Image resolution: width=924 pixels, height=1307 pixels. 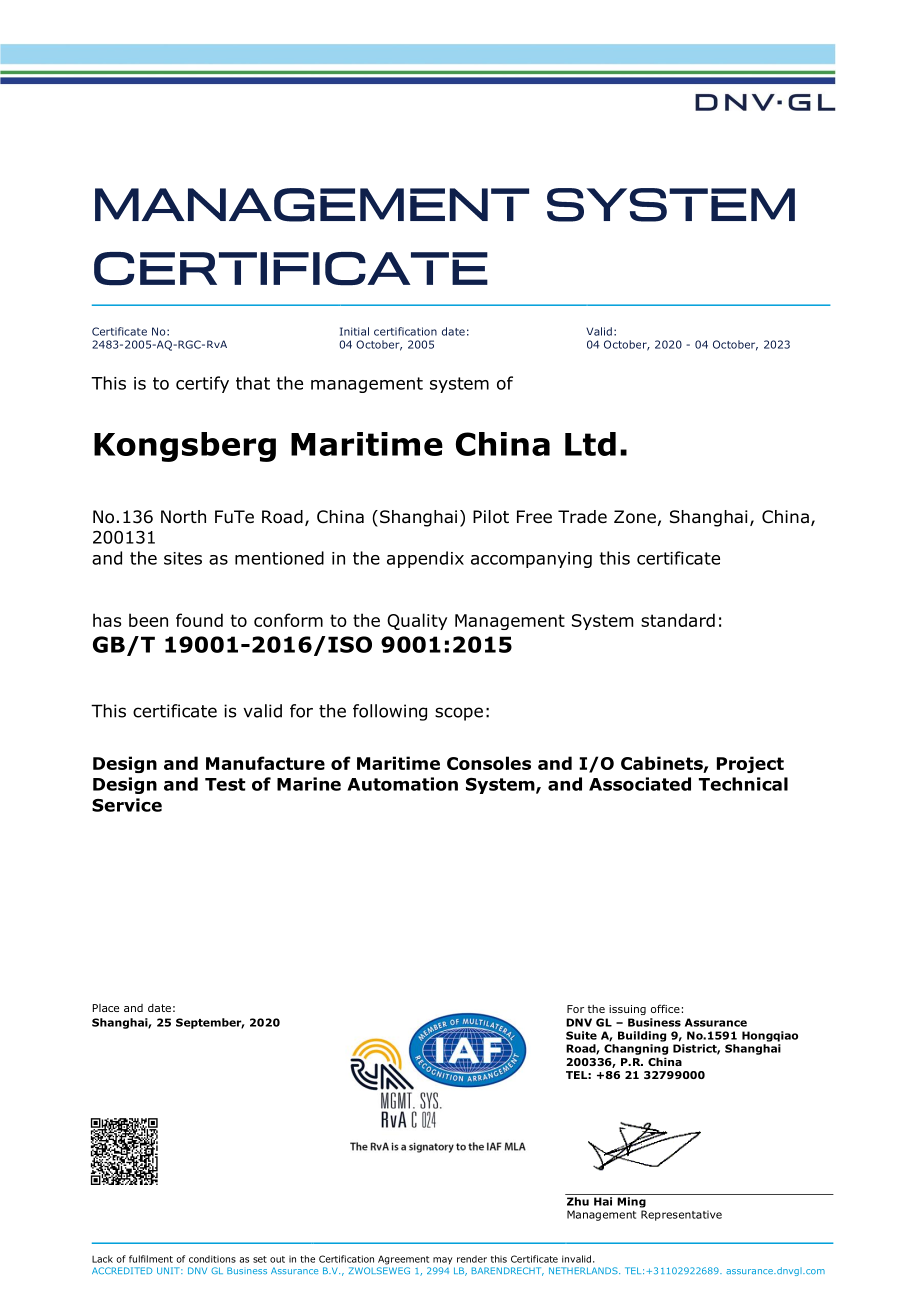 What do you see at coordinates (443, 1261) in the screenshot?
I see `may` at bounding box center [443, 1261].
